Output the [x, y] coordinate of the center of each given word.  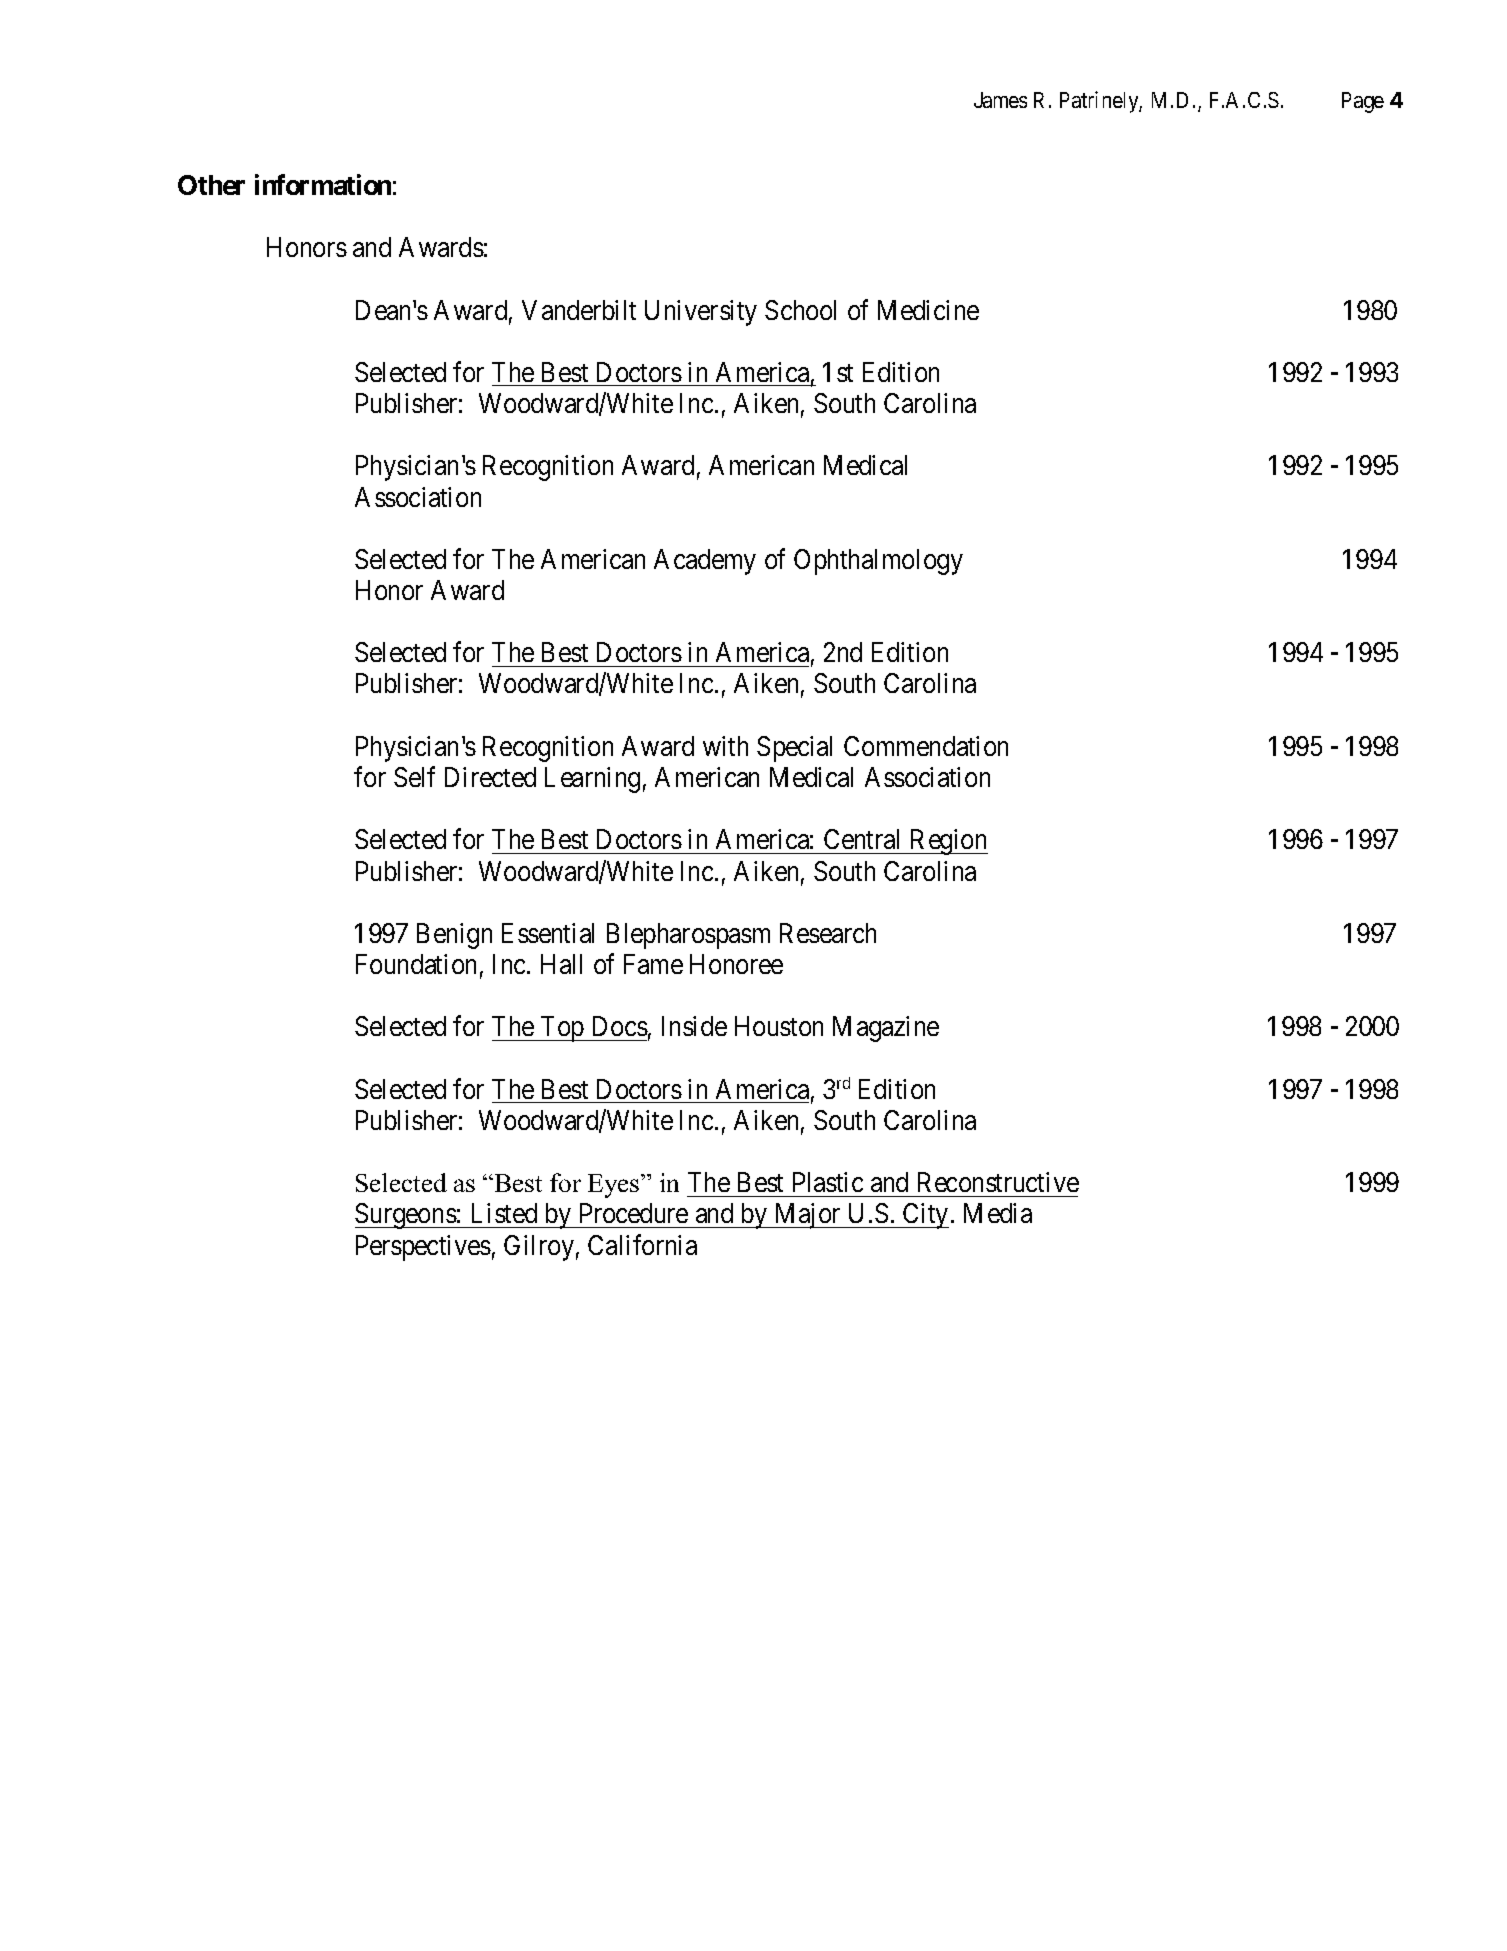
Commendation [926, 746]
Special [794, 749]
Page [1363, 102]
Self [414, 777]
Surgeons [406, 1216]
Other [211, 185]
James [1000, 100]
